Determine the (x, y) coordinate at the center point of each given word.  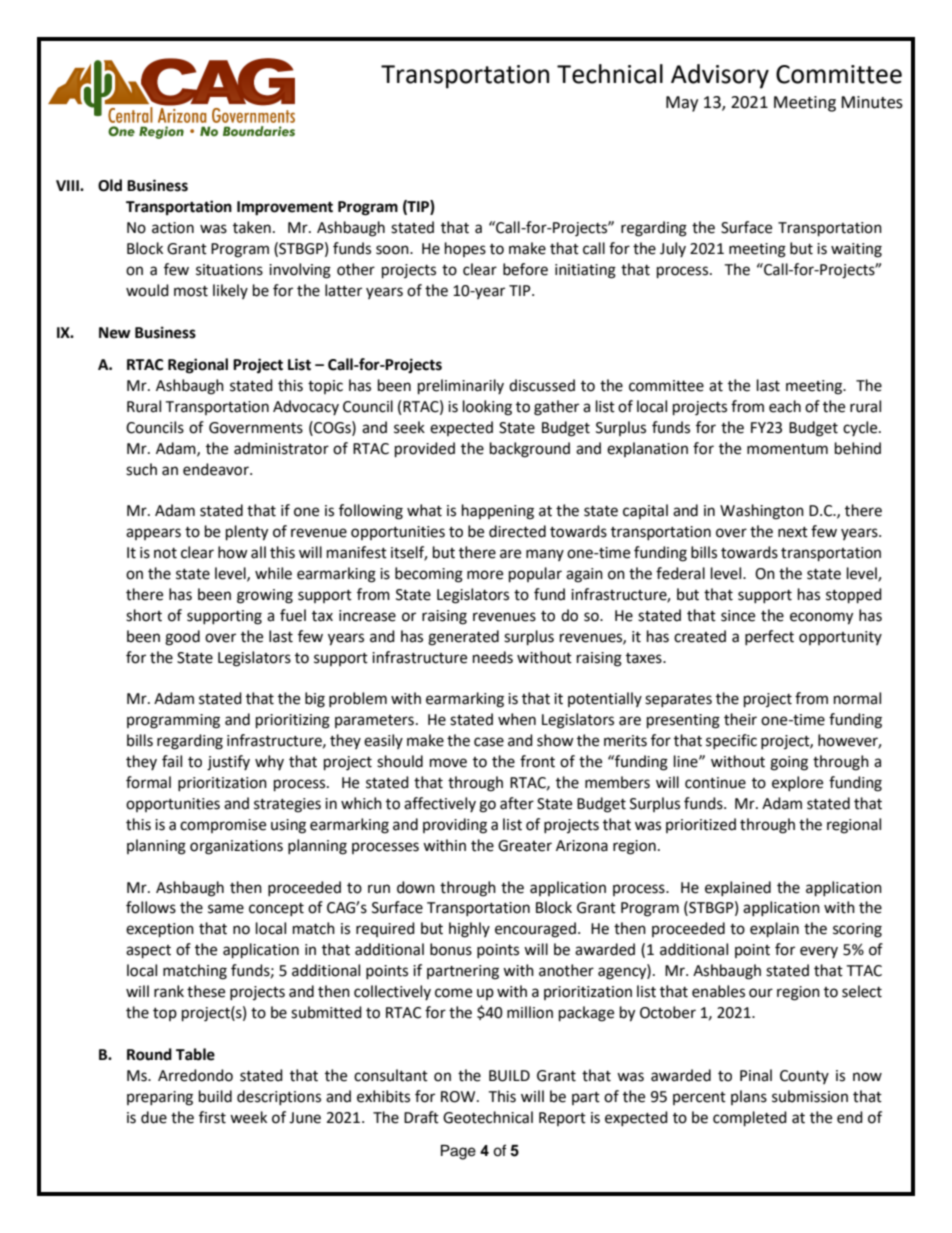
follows (151, 907)
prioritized (701, 825)
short (144, 615)
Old (110, 185)
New (115, 333)
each (785, 406)
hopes (465, 249)
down (416, 887)
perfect (769, 637)
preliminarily (461, 387)
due (154, 1117)
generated (463, 638)
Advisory (720, 76)
